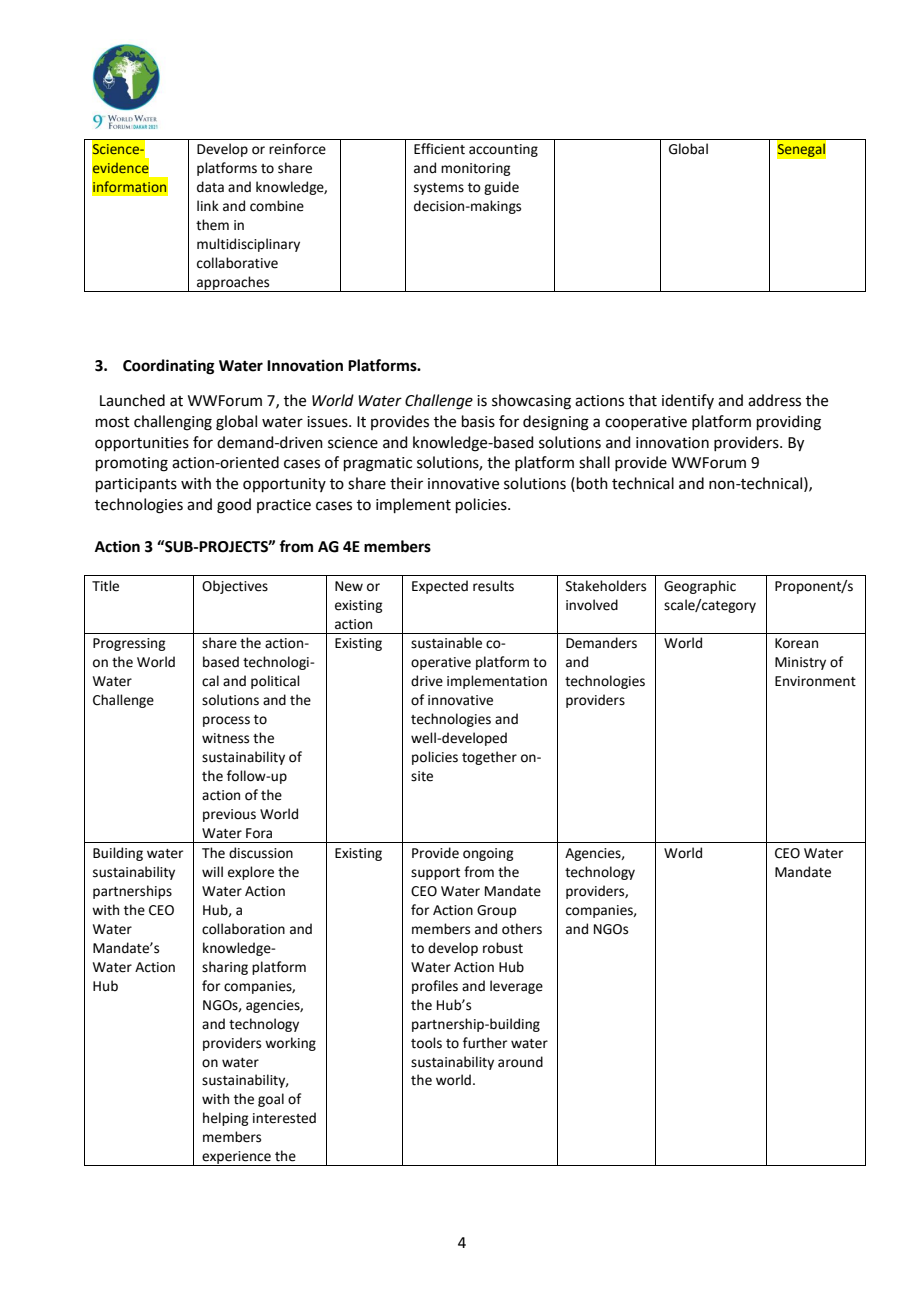  I want to click on their, so click(406, 483).
